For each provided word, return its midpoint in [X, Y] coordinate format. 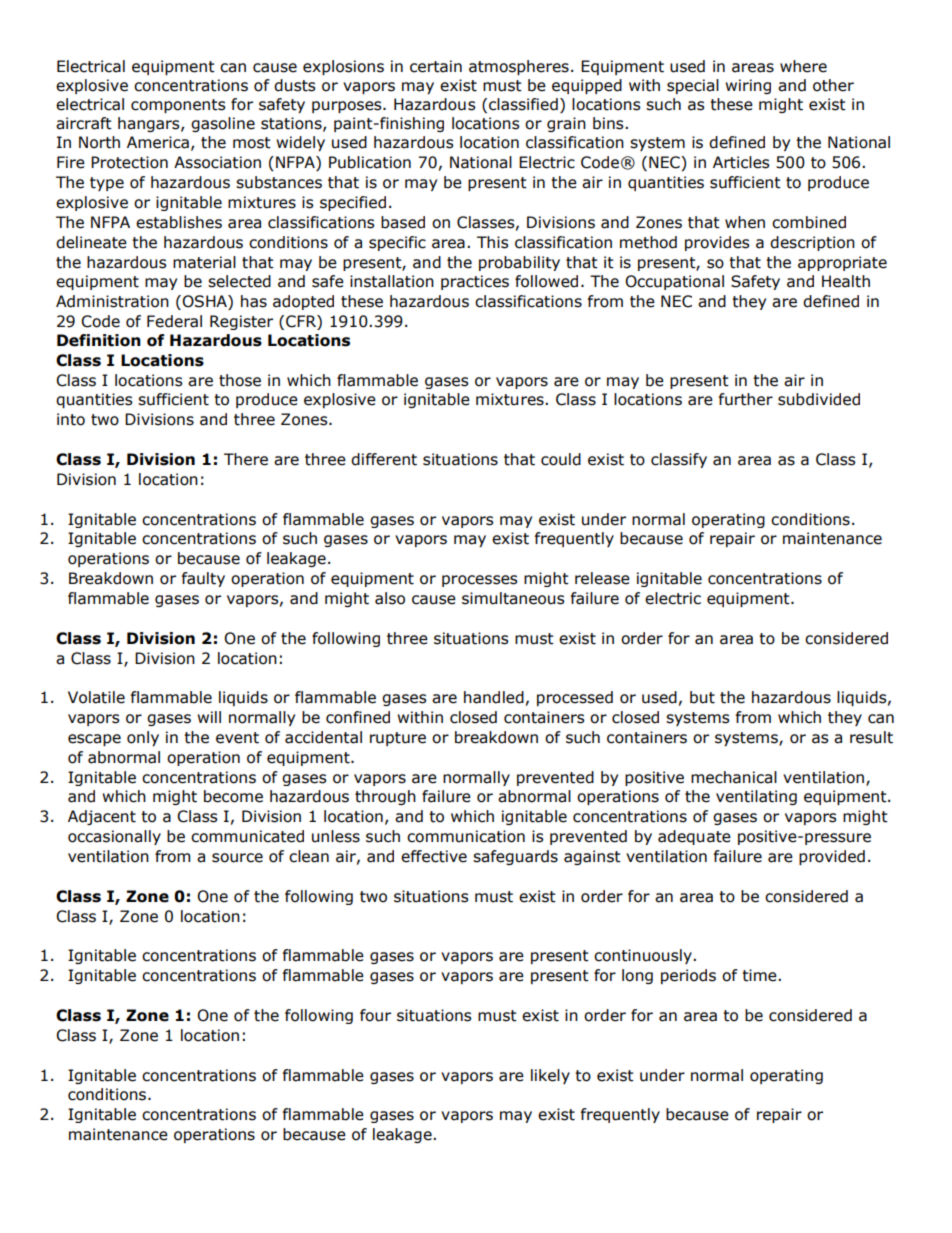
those [240, 380]
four [375, 1015]
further [746, 399]
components [178, 106]
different [384, 459]
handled [494, 697]
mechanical [734, 777]
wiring [748, 86]
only [143, 738]
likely [550, 1076]
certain [436, 66]
